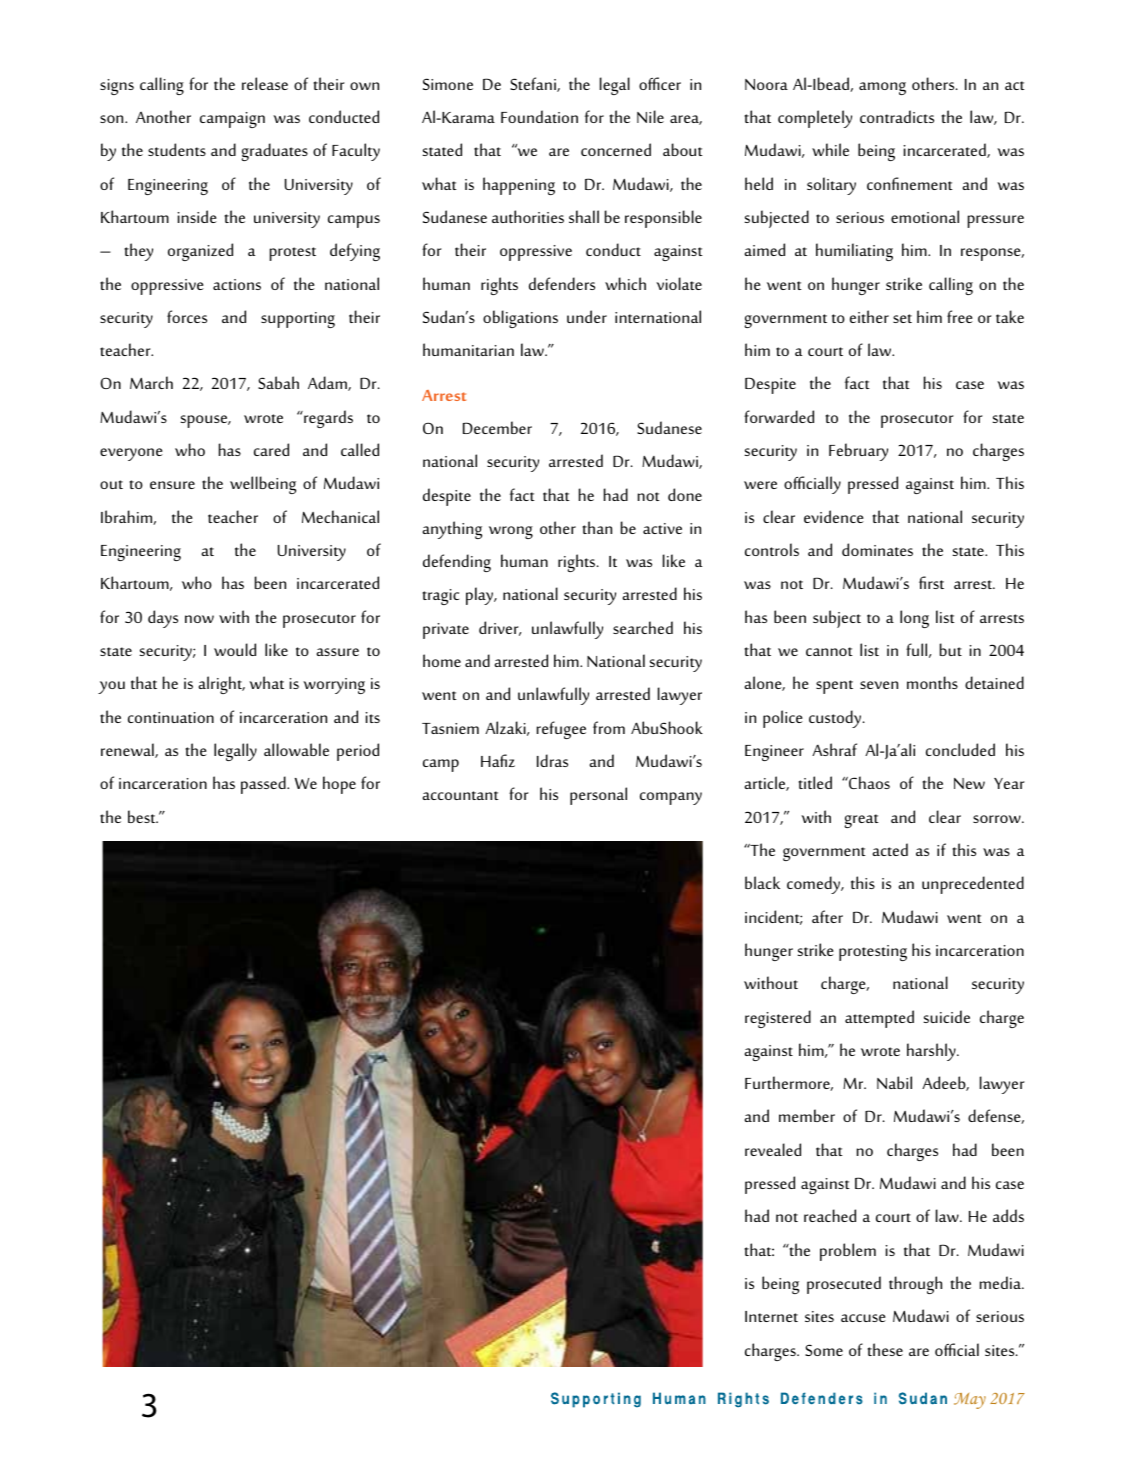  What do you see at coordinates (539, 116) in the screenshot?
I see `Foundation` at bounding box center [539, 116].
